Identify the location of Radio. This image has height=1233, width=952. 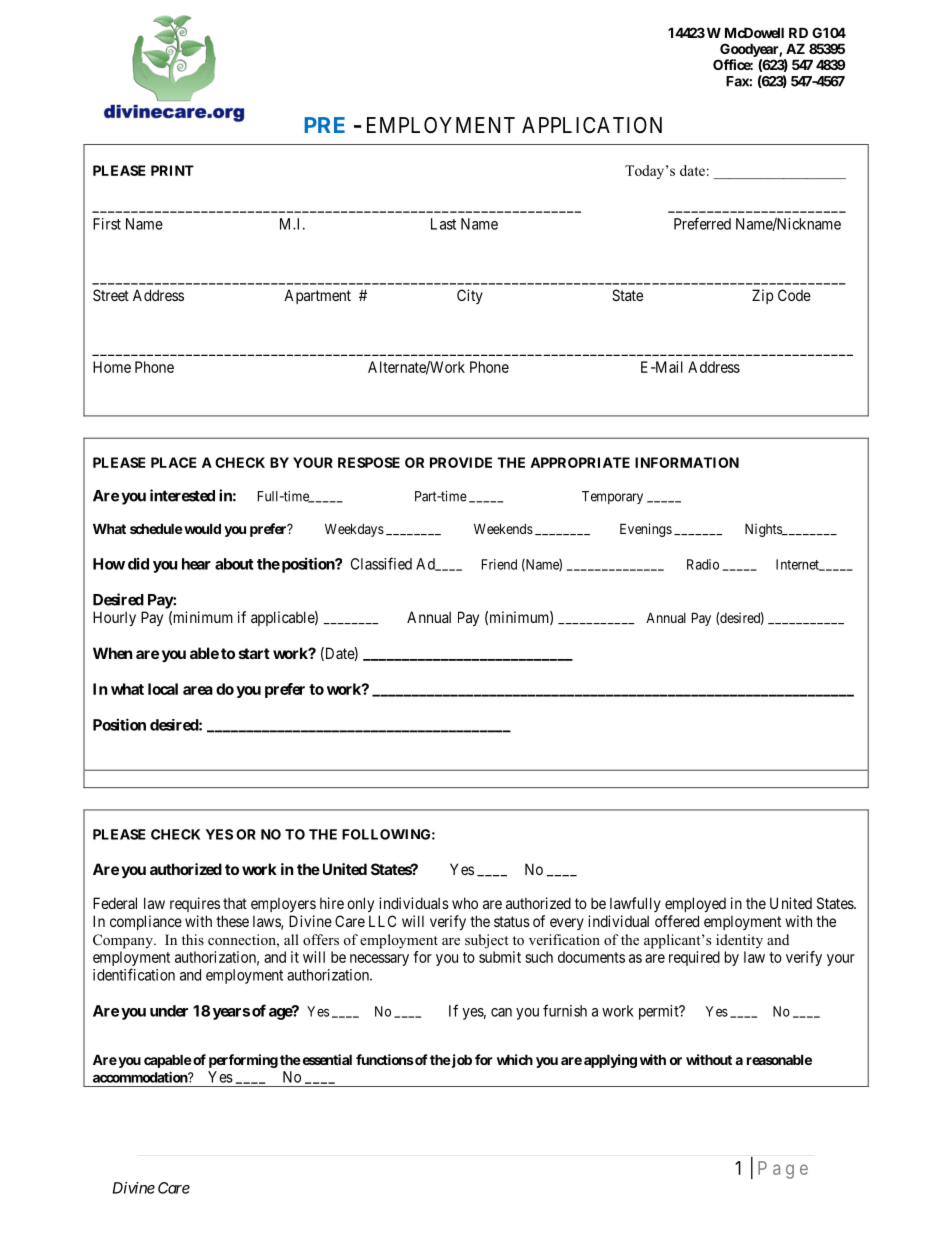
(703, 564).
